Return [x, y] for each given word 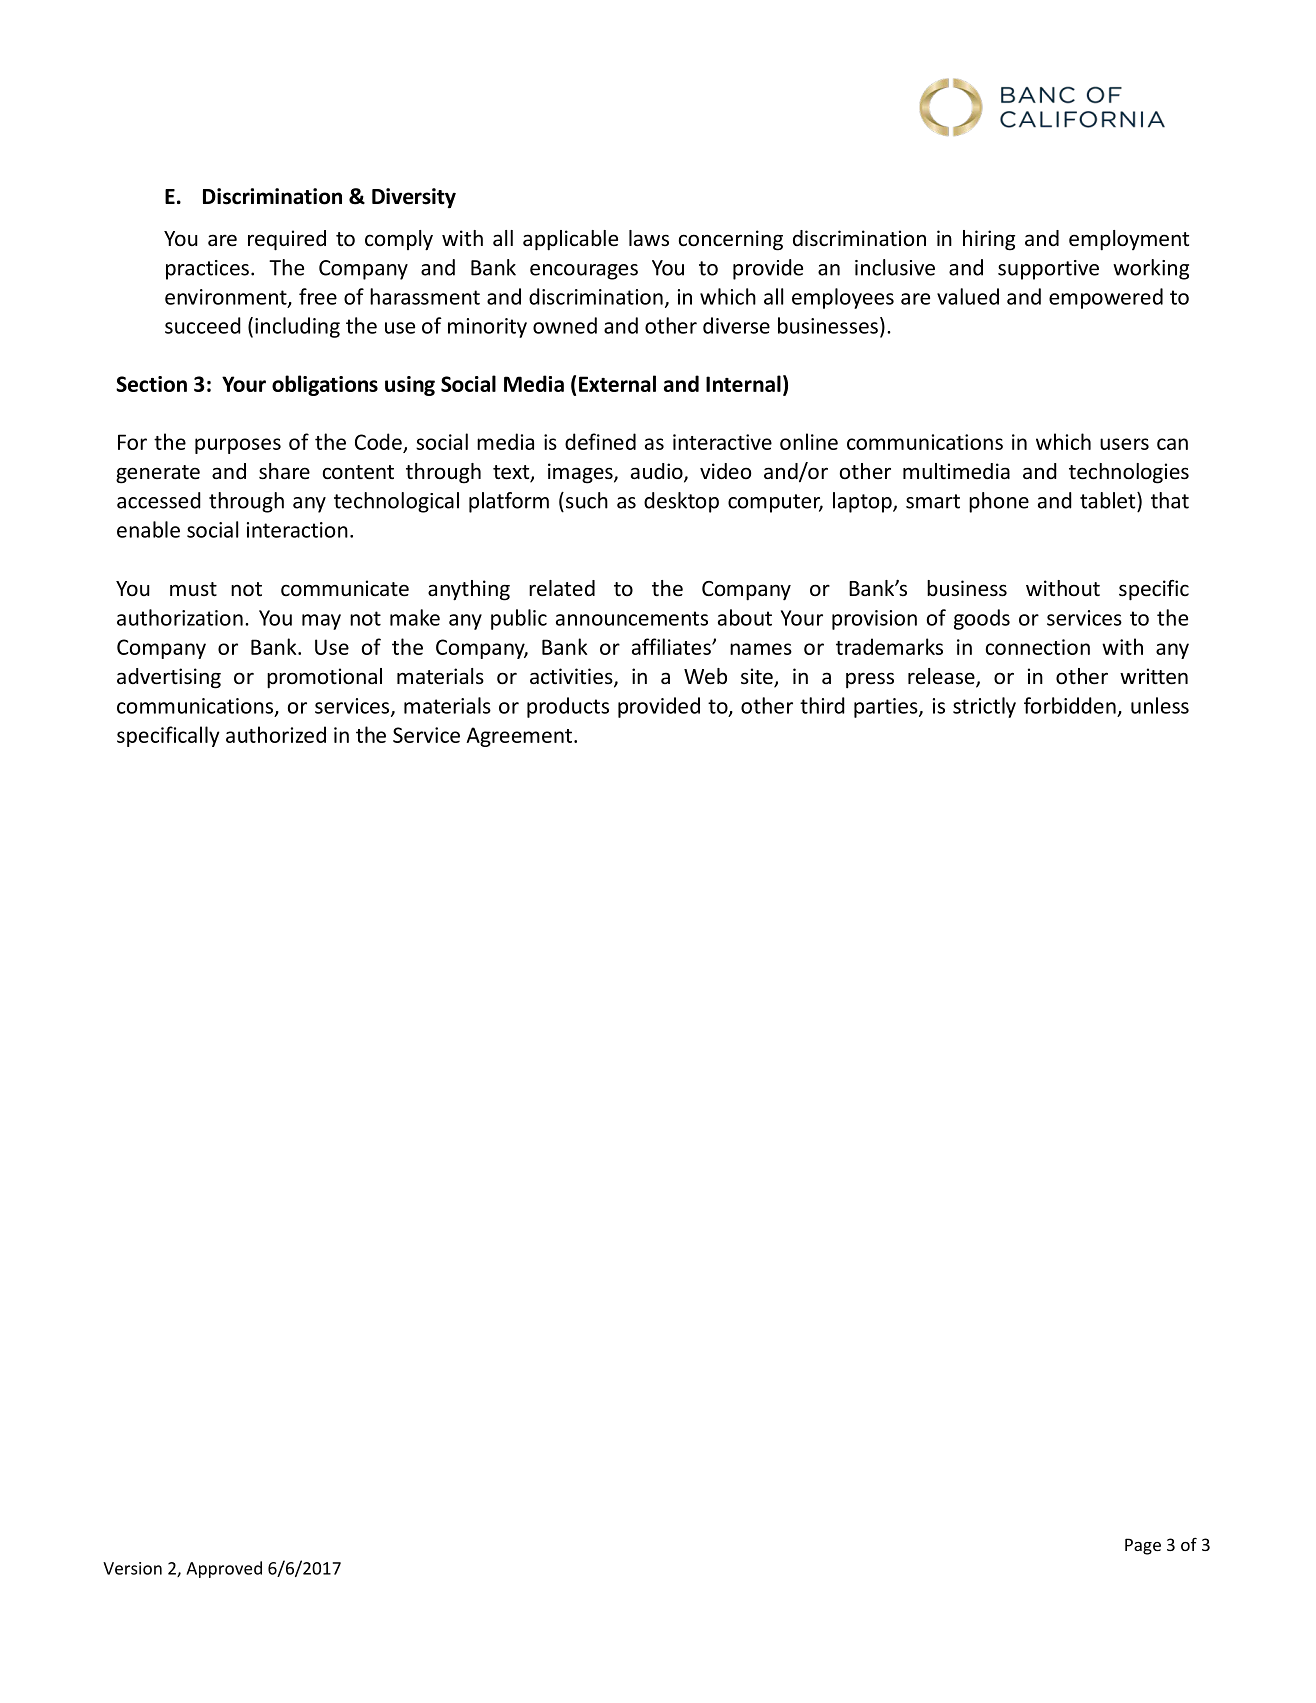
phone [999, 502]
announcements [632, 618]
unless [1160, 705]
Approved [224, 1569]
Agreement [519, 737]
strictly [984, 707]
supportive [1048, 270]
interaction [297, 530]
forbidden [1070, 705]
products [568, 707]
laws [649, 238]
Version [132, 1568]
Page [1143, 1546]
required [287, 240]
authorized [276, 734]
